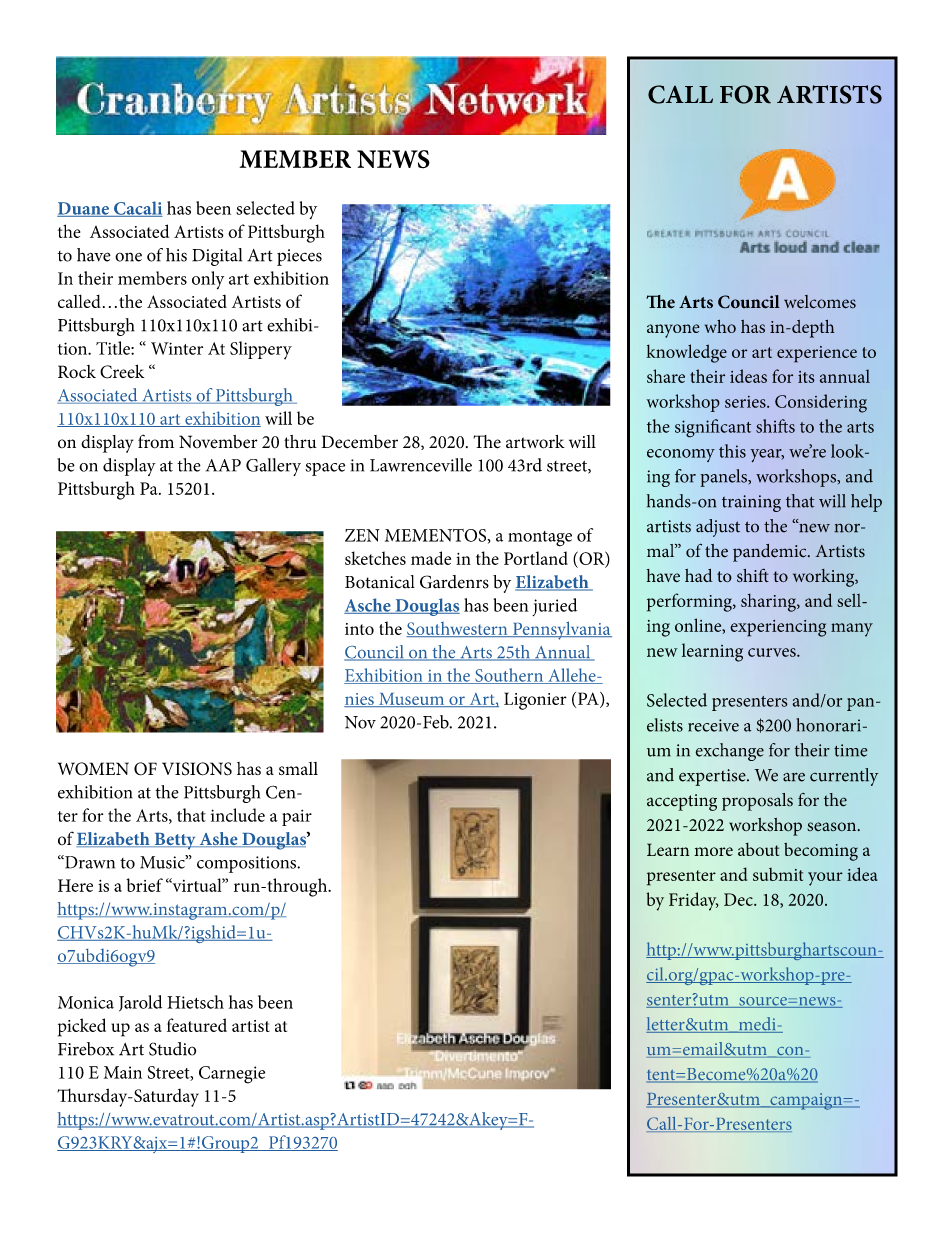 The image size is (952, 1233). I want to click on pieces, so click(299, 257).
